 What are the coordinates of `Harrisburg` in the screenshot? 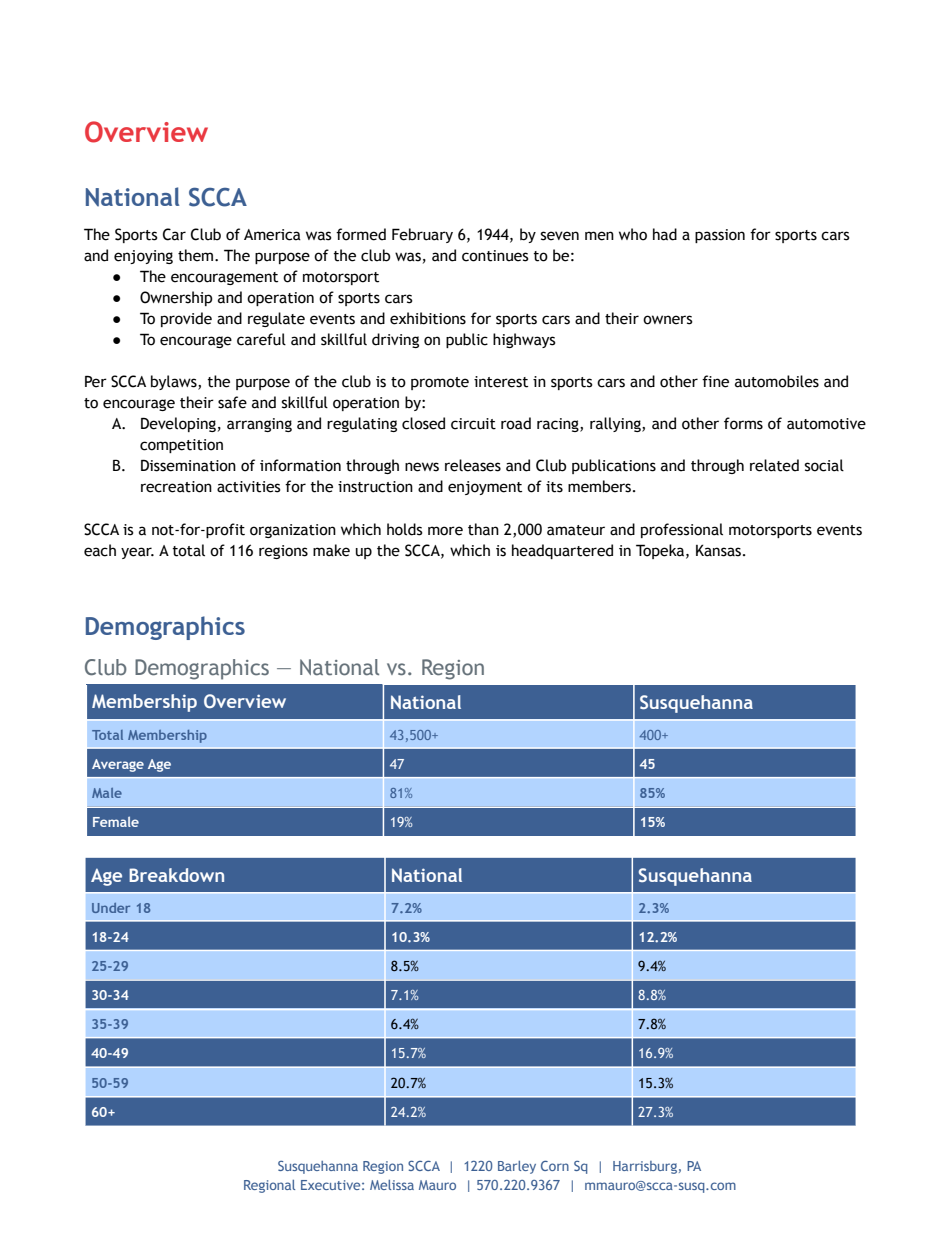 It's located at (645, 1167).
